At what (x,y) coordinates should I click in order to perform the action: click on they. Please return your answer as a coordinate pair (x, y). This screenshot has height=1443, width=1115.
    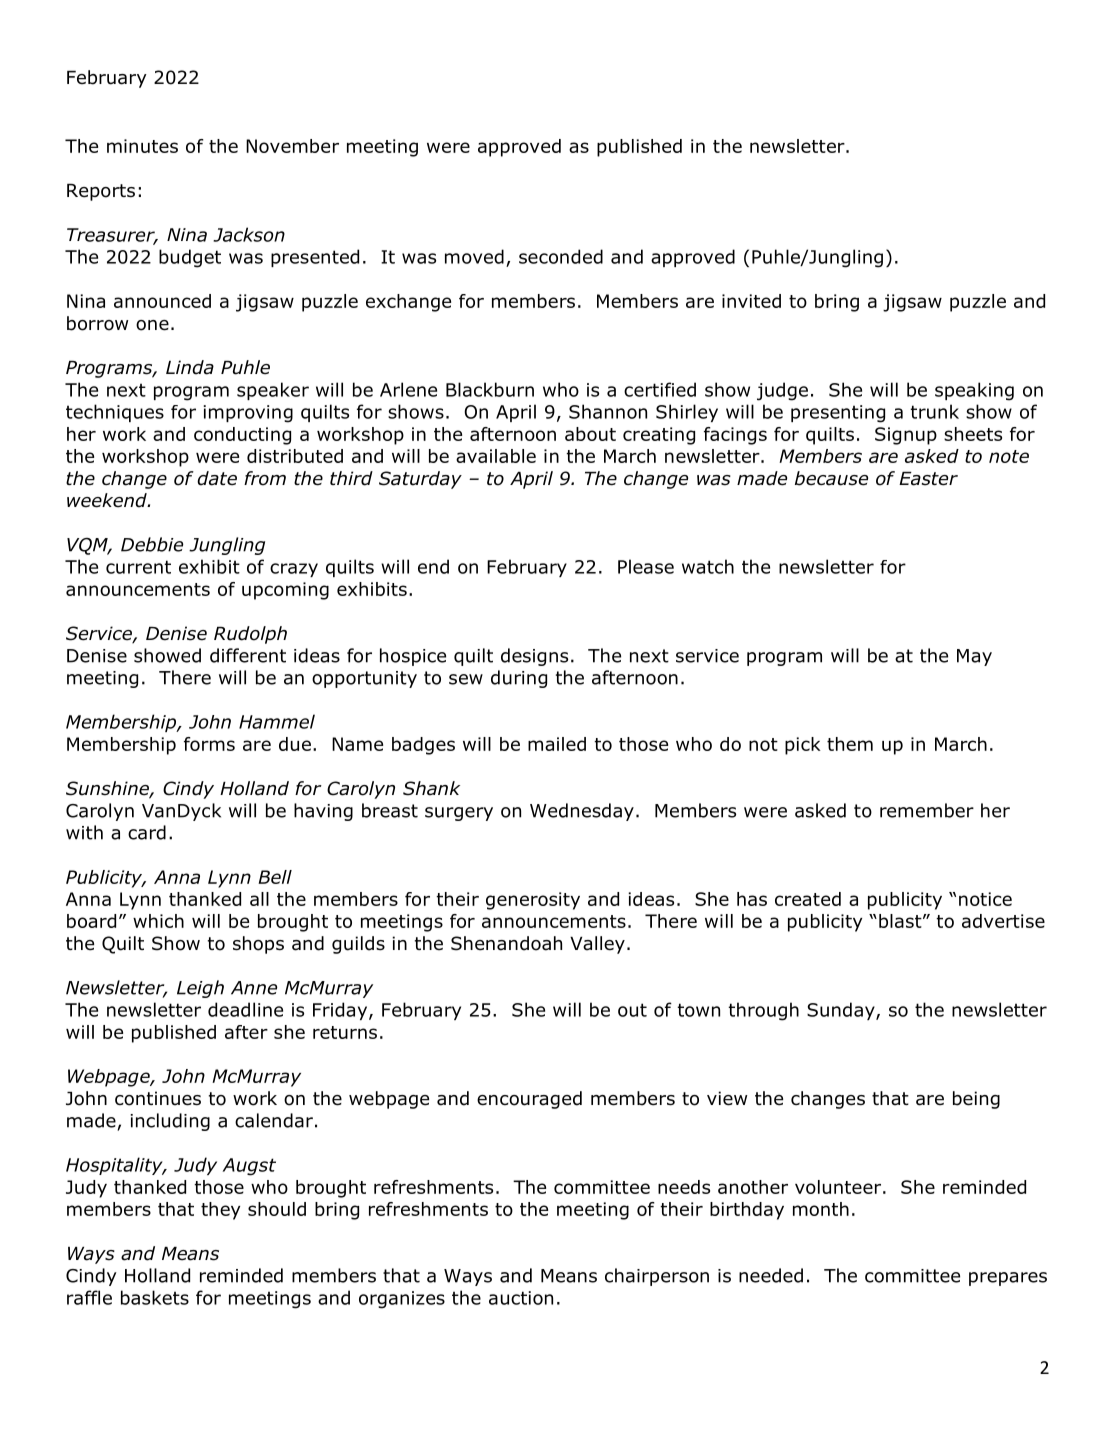
    Looking at the image, I should click on (220, 1211).
